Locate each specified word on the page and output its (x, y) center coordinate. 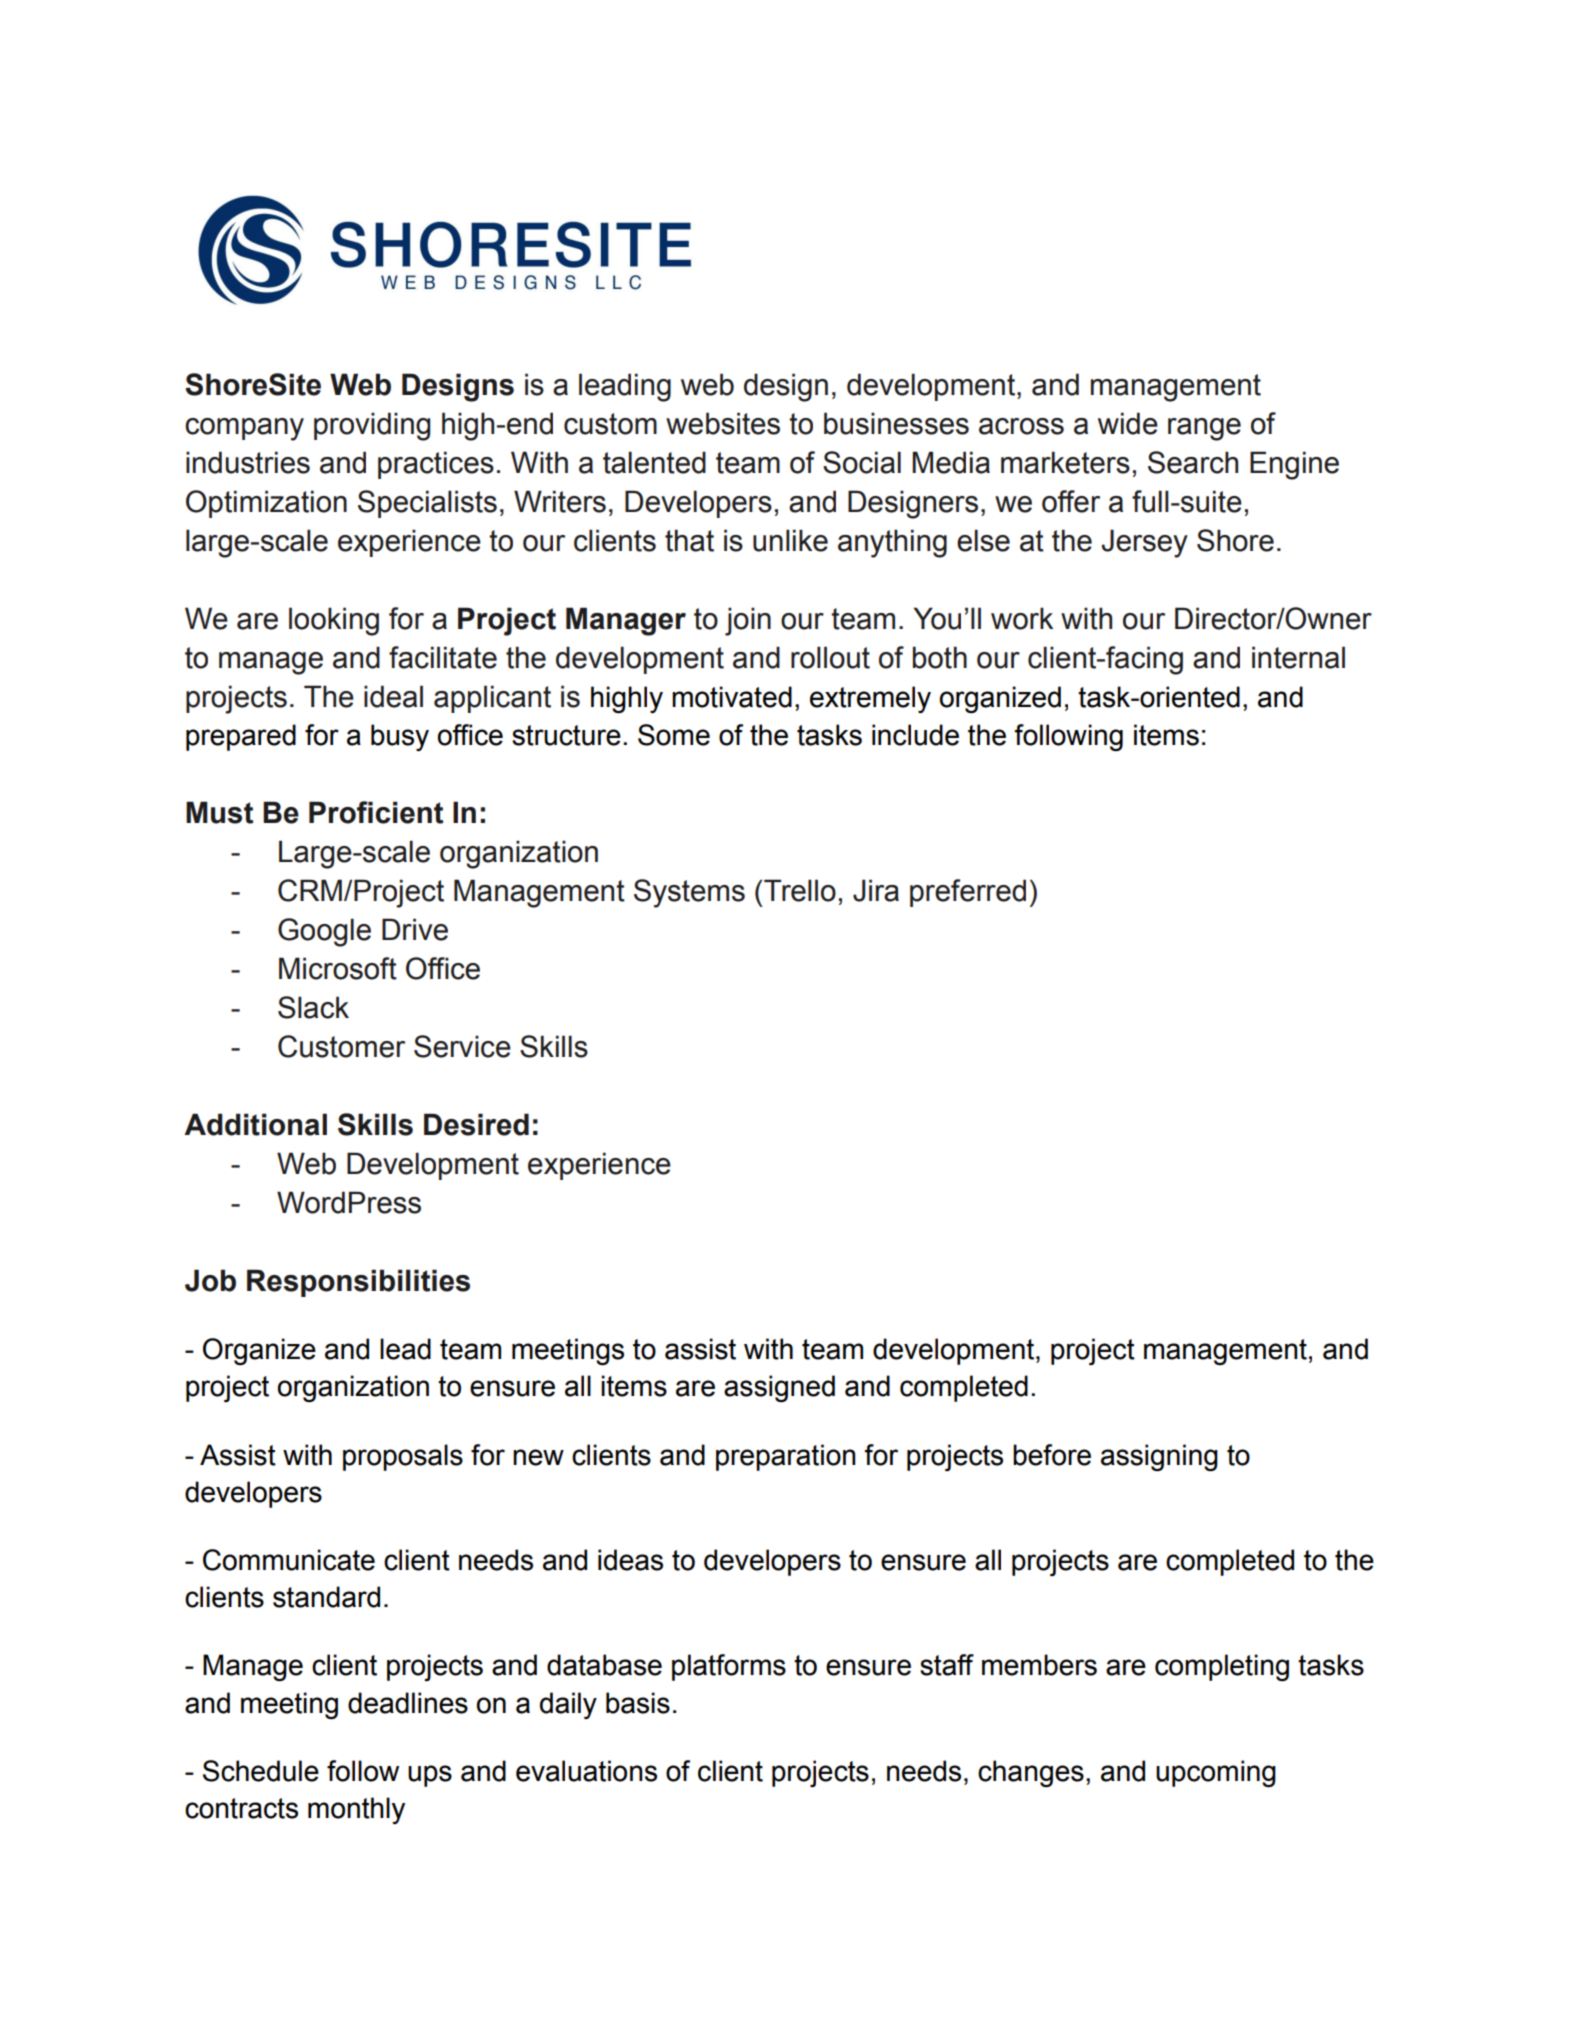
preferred (968, 893)
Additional (255, 1124)
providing (372, 426)
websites (723, 423)
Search (1193, 462)
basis (638, 1703)
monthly (356, 1810)
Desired (476, 1124)
